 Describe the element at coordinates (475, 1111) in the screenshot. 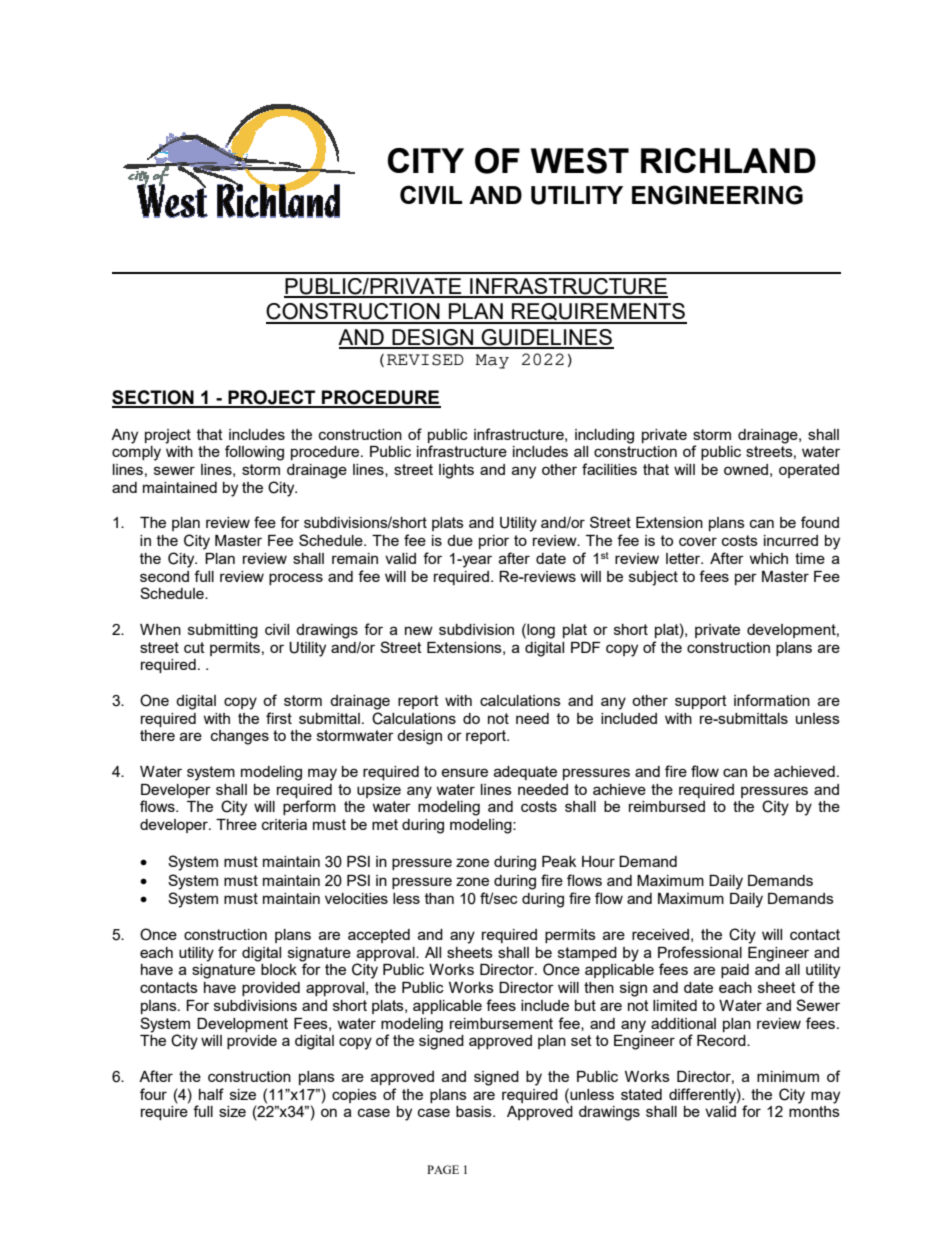

I see `basis` at that location.
